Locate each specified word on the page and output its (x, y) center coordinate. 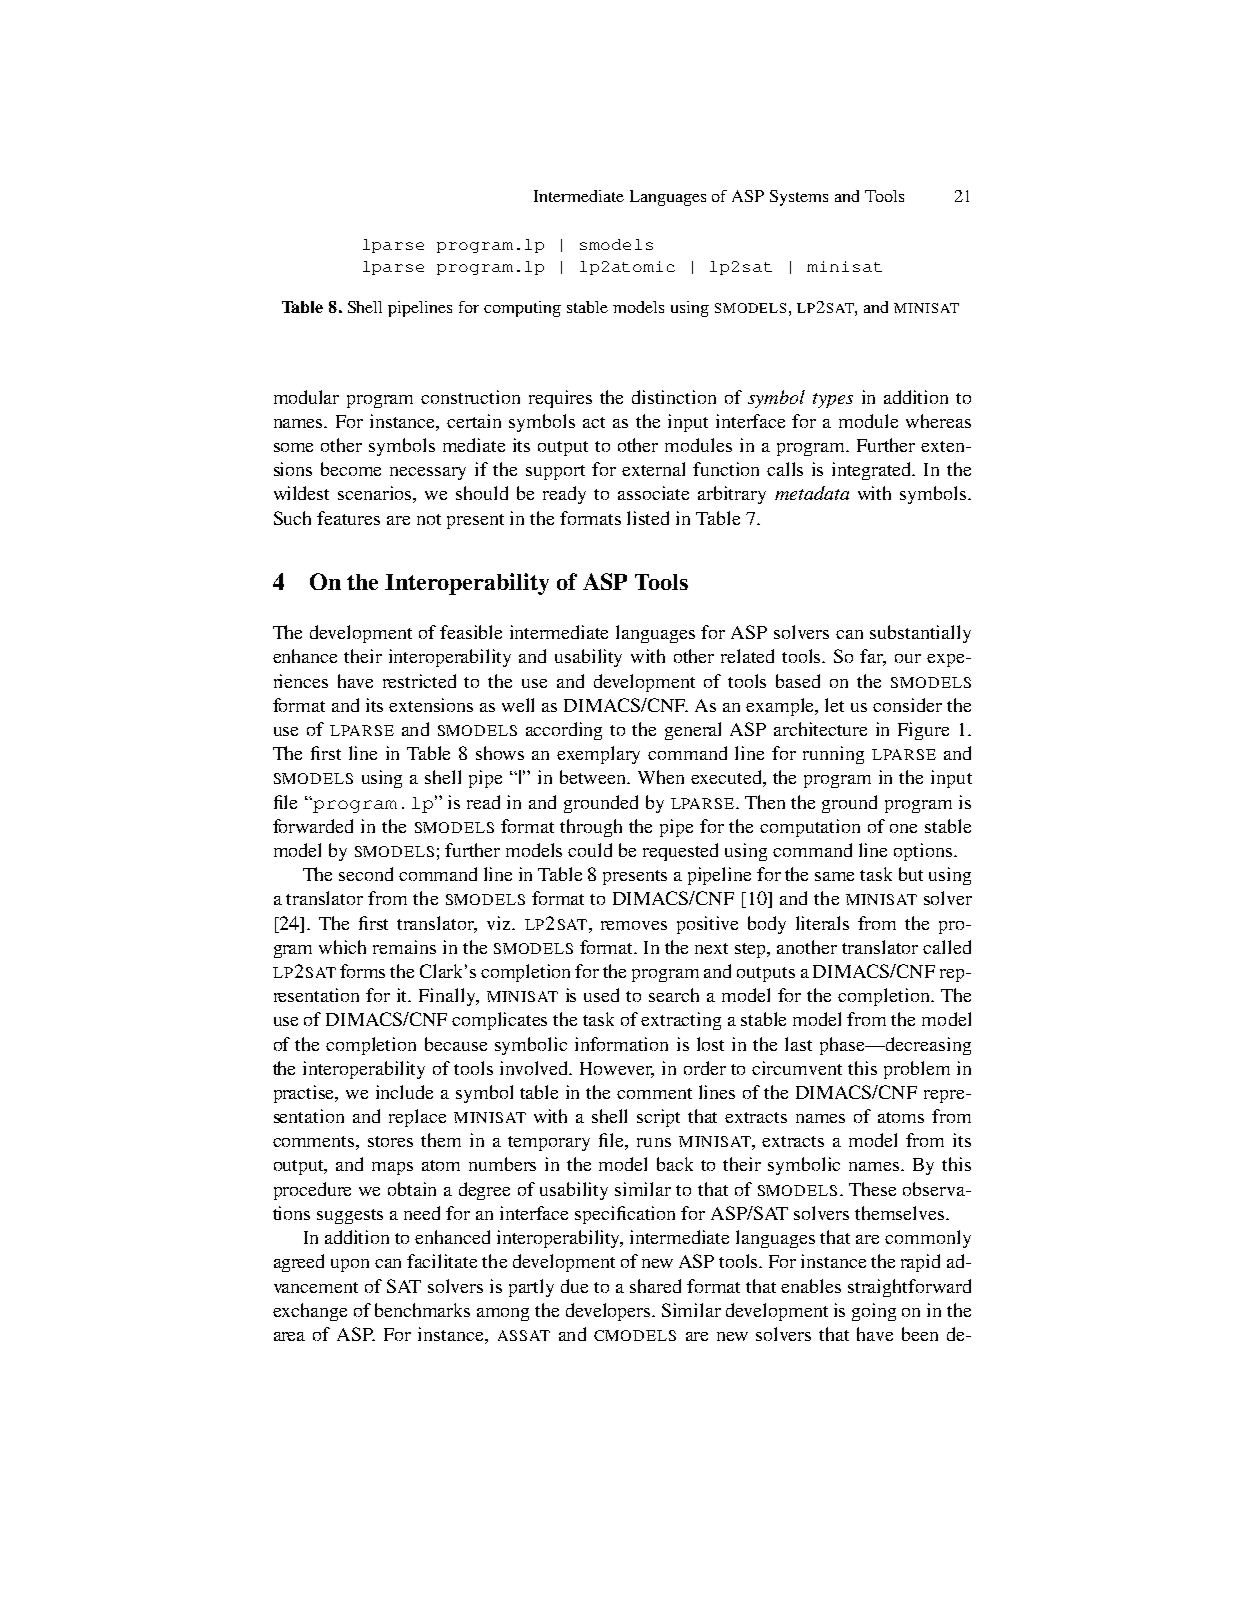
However (617, 1069)
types (833, 400)
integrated (873, 471)
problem (917, 1070)
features (348, 518)
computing (522, 309)
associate (653, 493)
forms (362, 971)
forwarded (313, 826)
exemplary (598, 755)
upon (350, 1265)
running (833, 755)
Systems (799, 198)
